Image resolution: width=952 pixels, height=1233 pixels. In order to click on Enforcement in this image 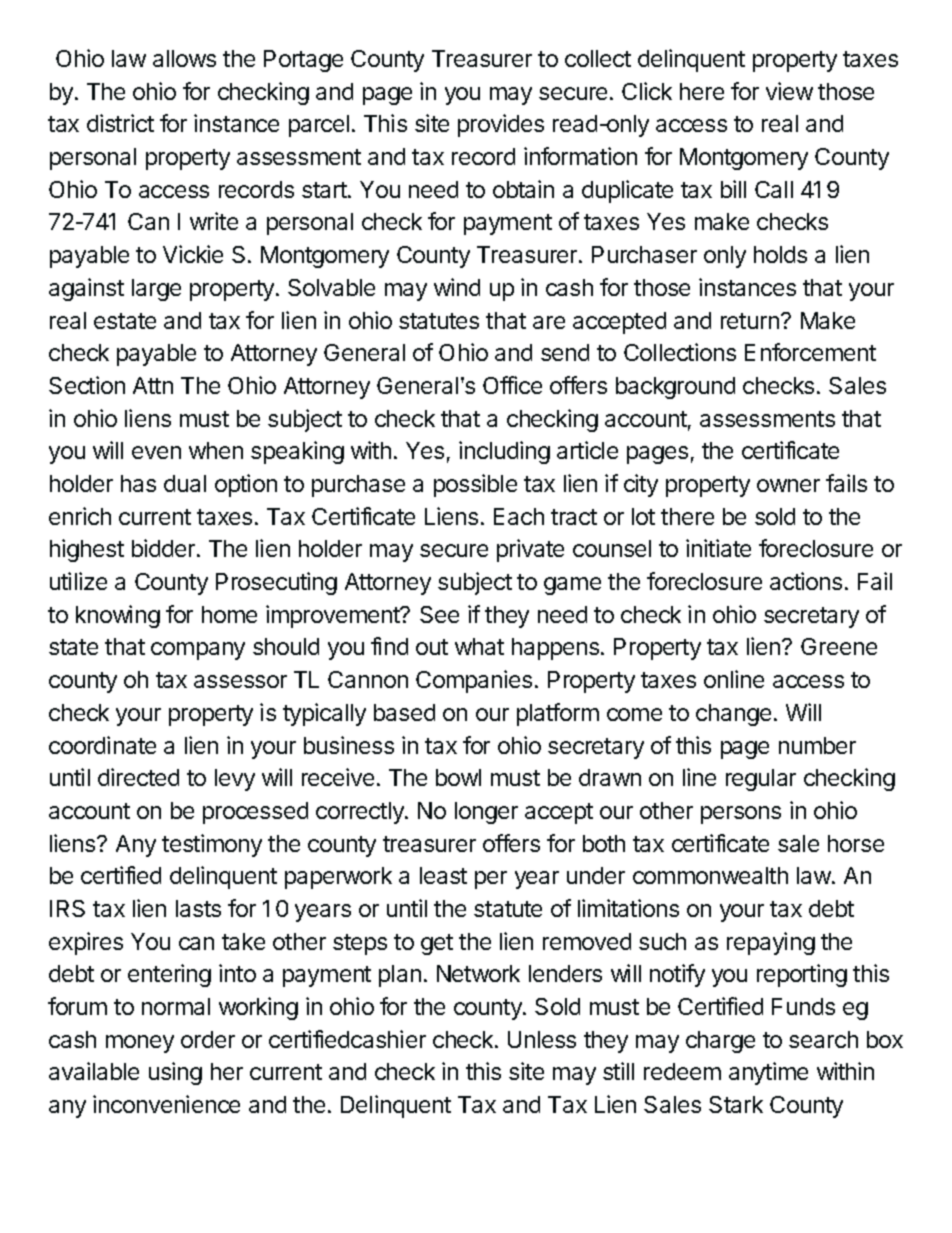, I will do `click(810, 352)`.
